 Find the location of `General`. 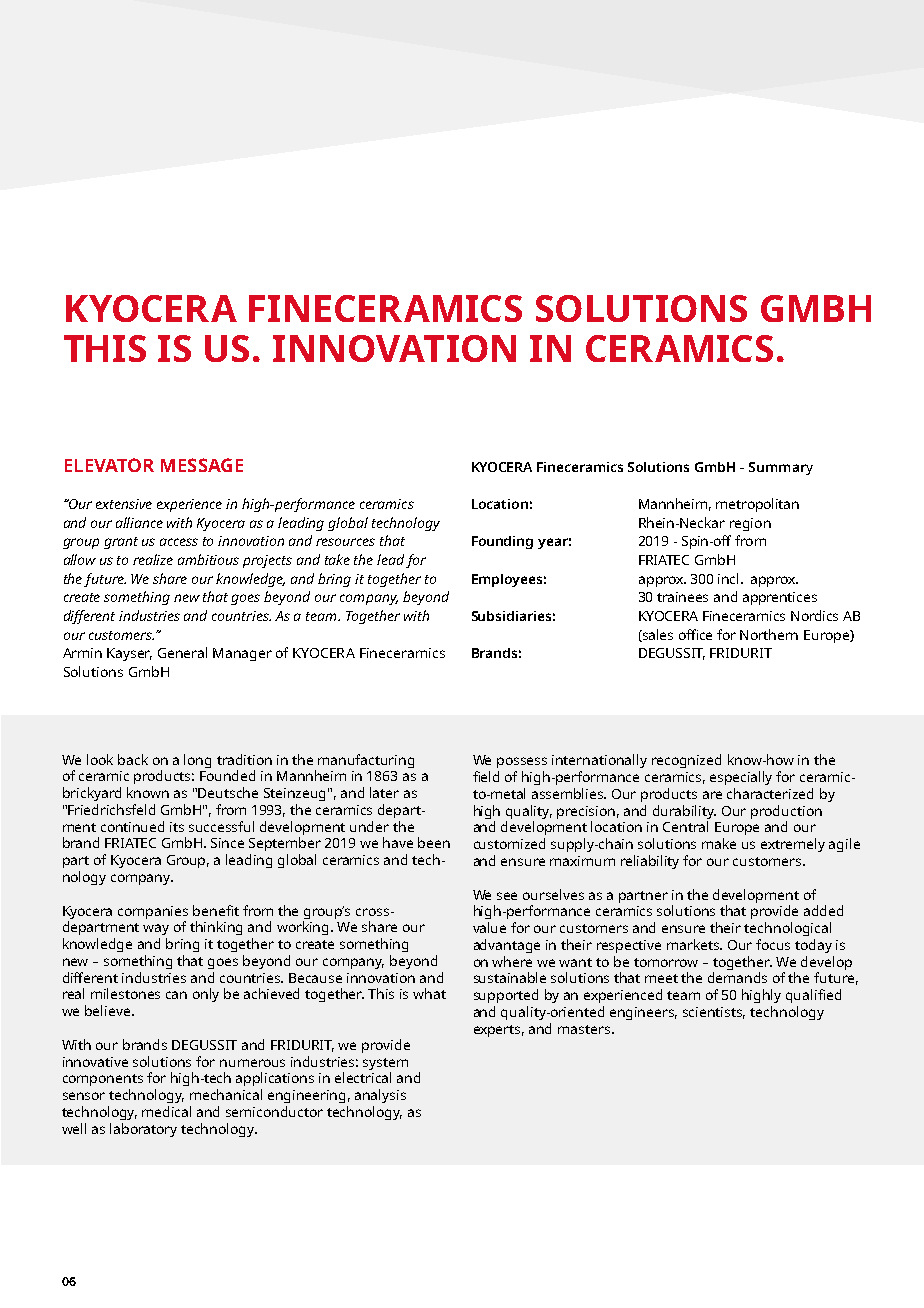

General is located at coordinates (182, 652).
